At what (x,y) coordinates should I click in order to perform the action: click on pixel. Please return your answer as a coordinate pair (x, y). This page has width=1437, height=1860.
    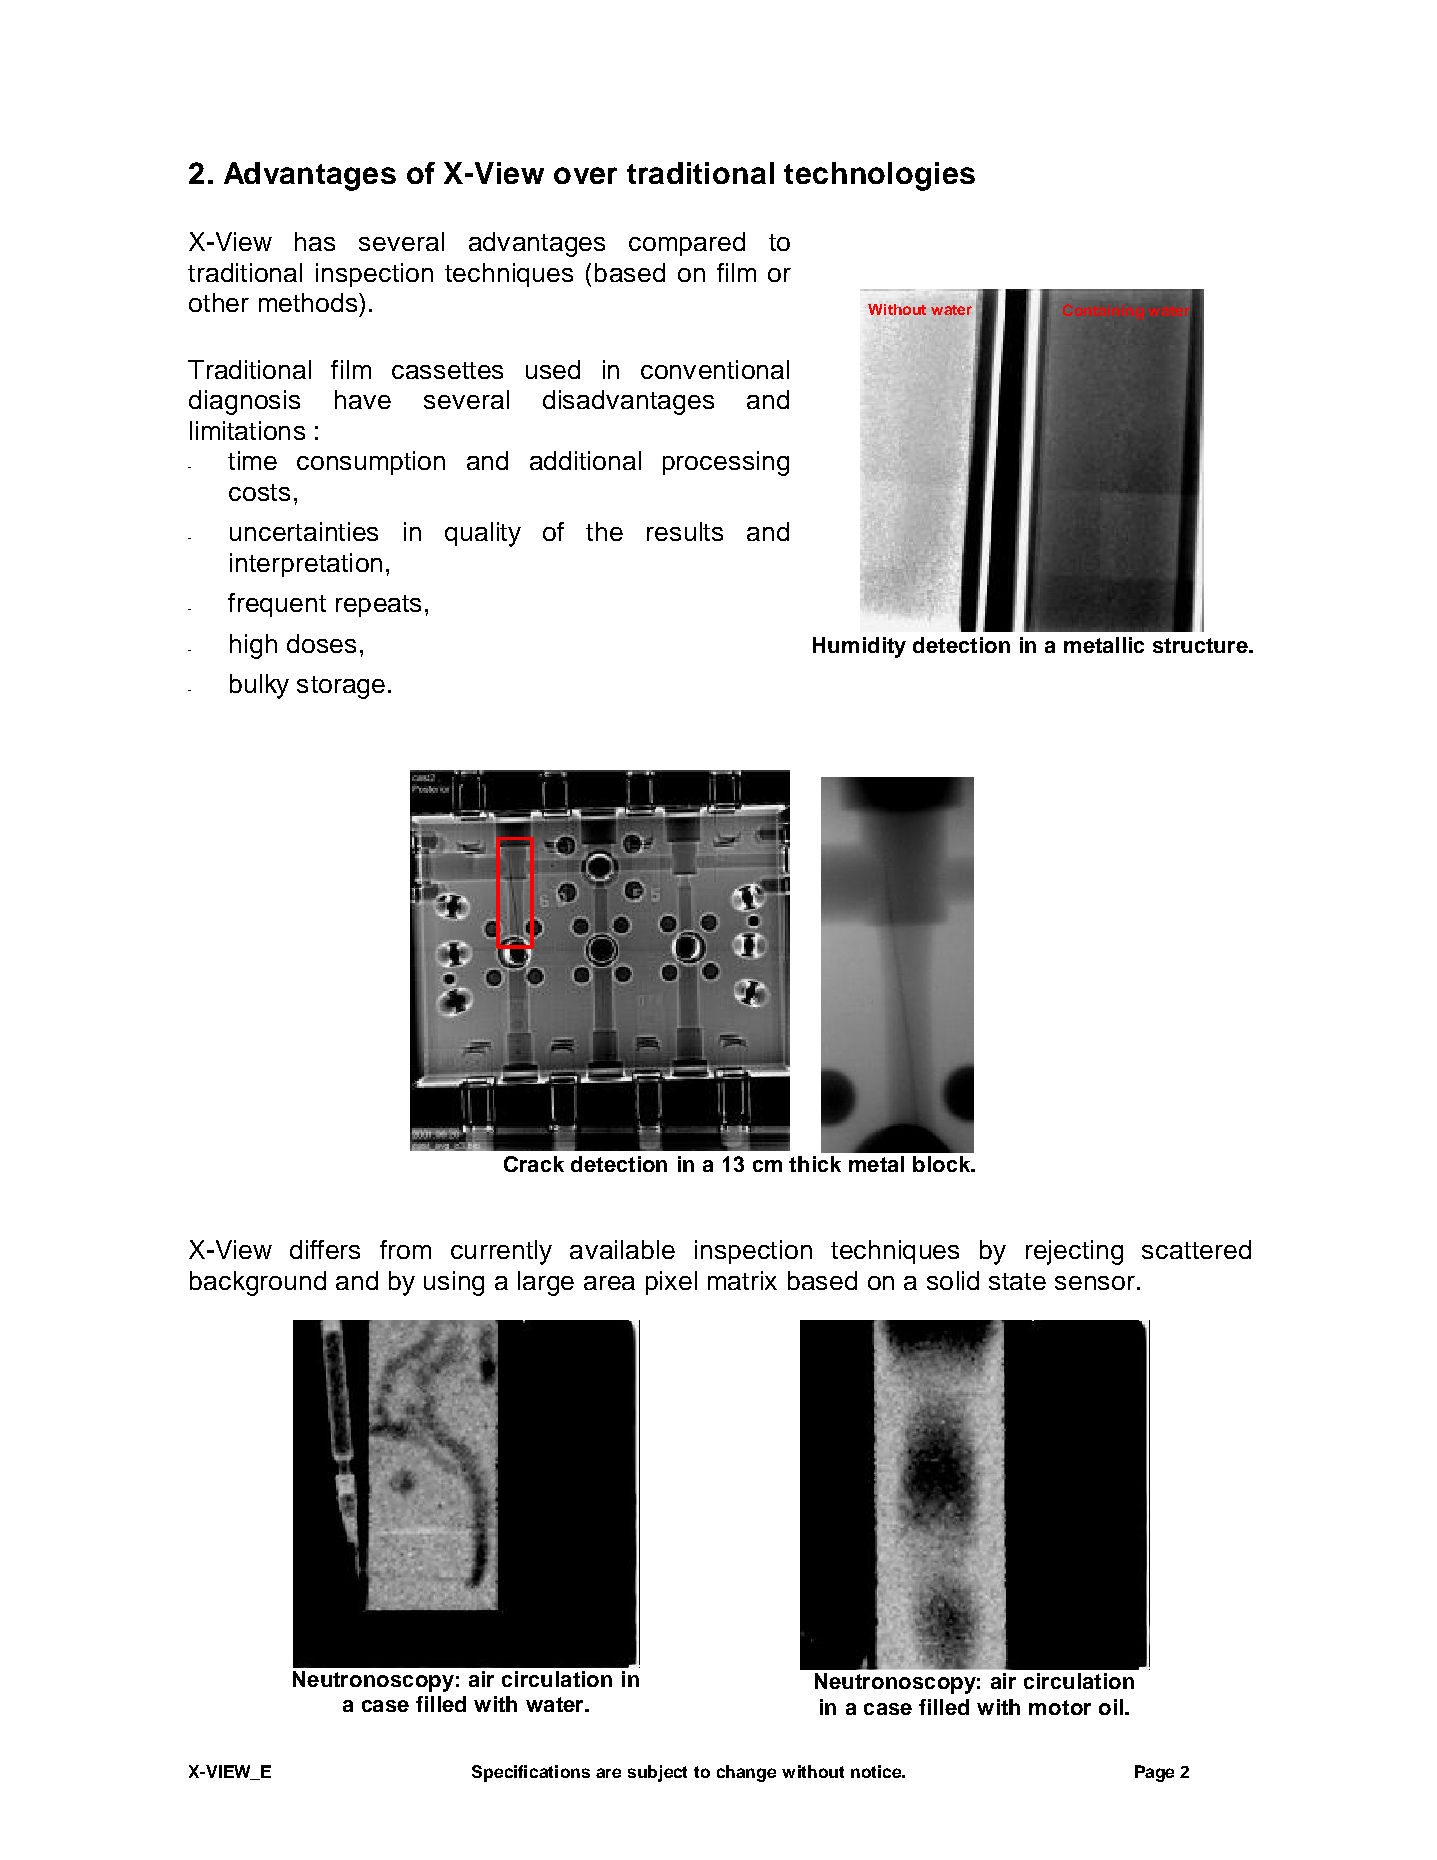
    Looking at the image, I should click on (671, 1283).
